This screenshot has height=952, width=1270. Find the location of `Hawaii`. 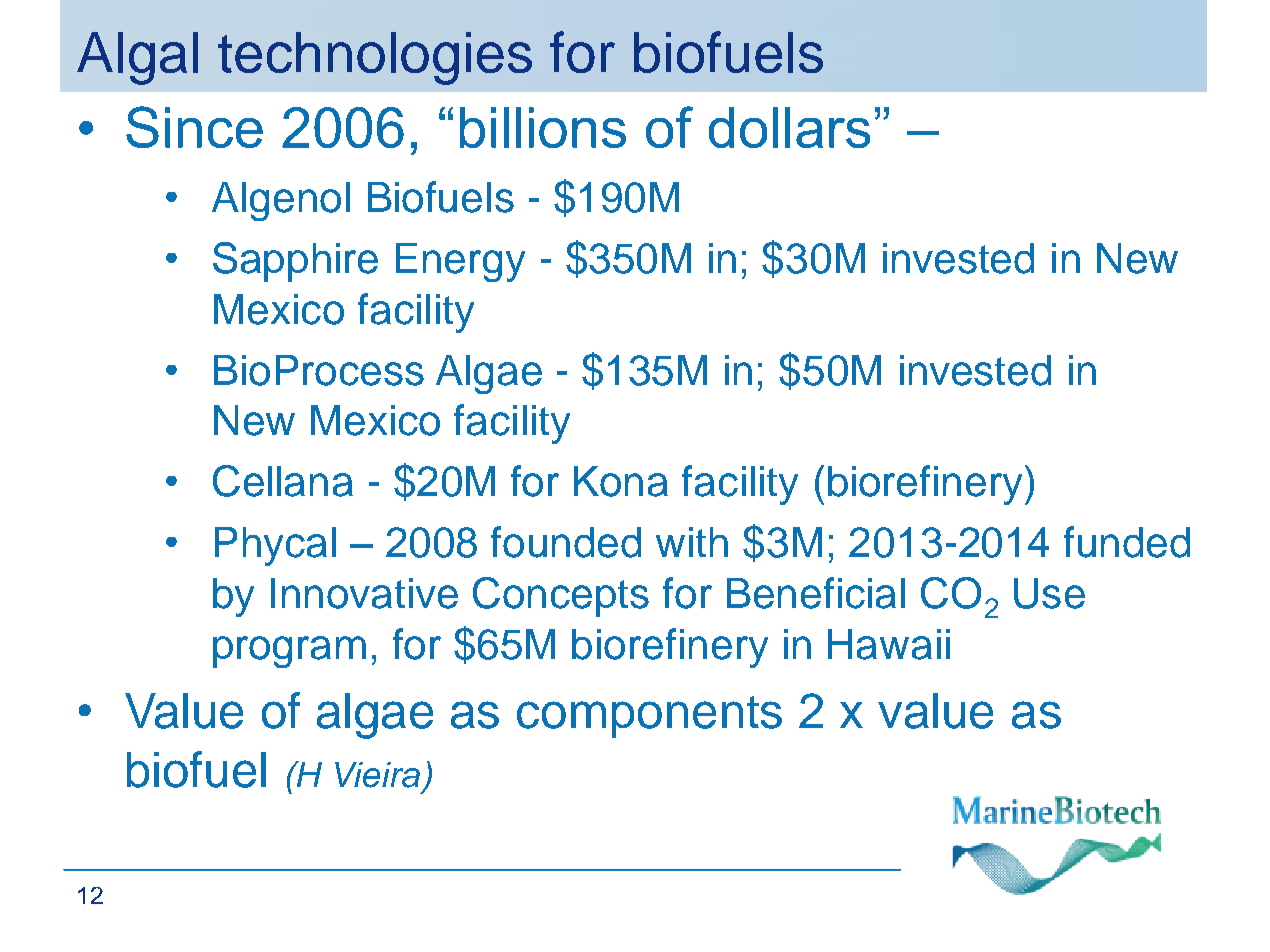

Hawaii is located at coordinates (889, 644).
